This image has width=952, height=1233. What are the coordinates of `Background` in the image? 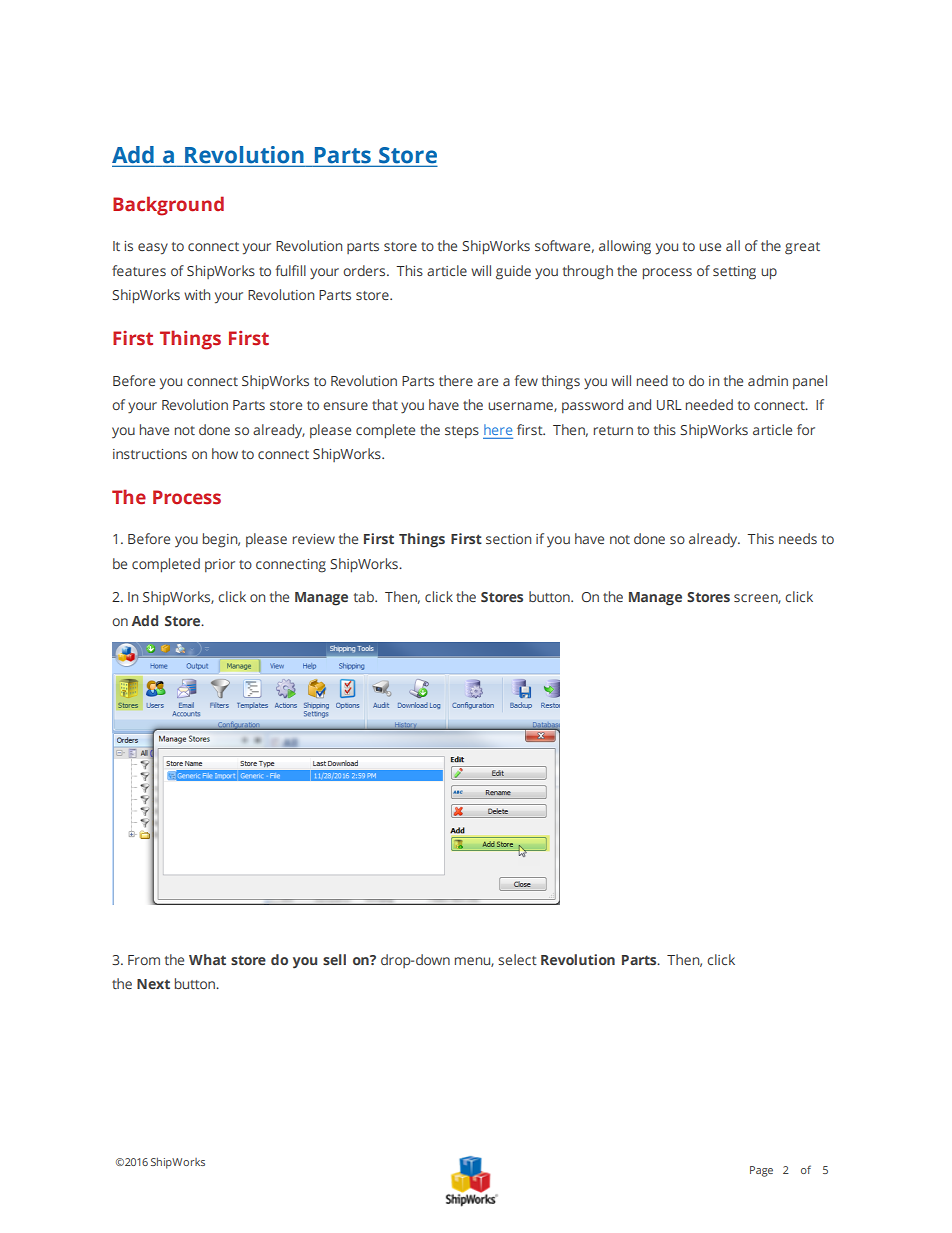 It's located at (168, 206).
